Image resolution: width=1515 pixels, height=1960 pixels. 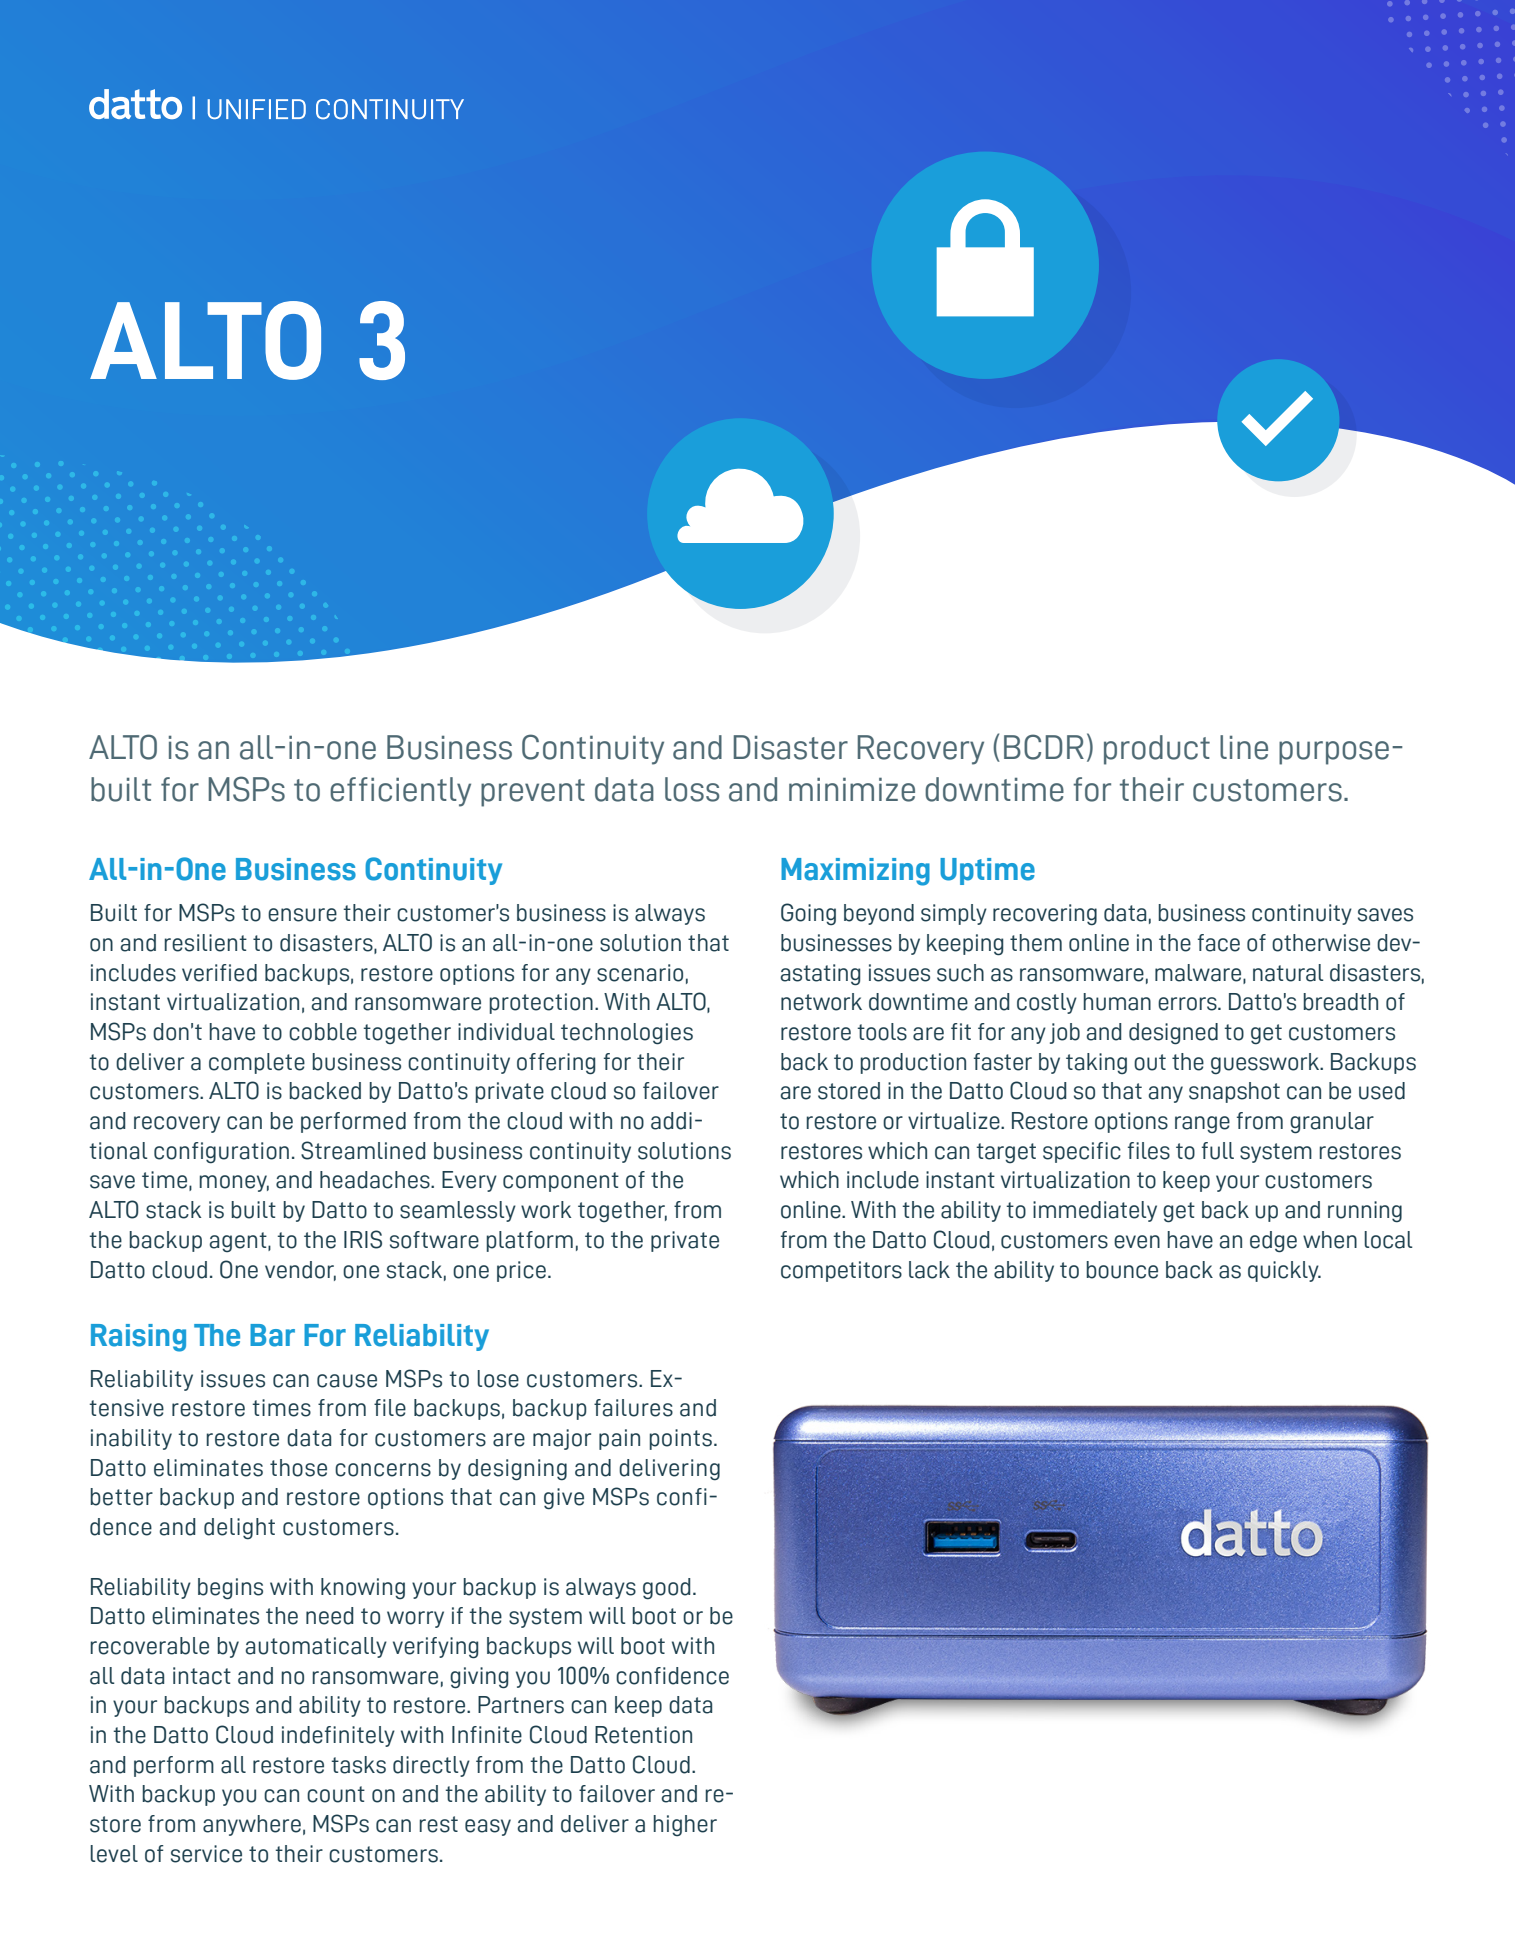 What do you see at coordinates (257, 1063) in the screenshot?
I see `complete` at bounding box center [257, 1063].
